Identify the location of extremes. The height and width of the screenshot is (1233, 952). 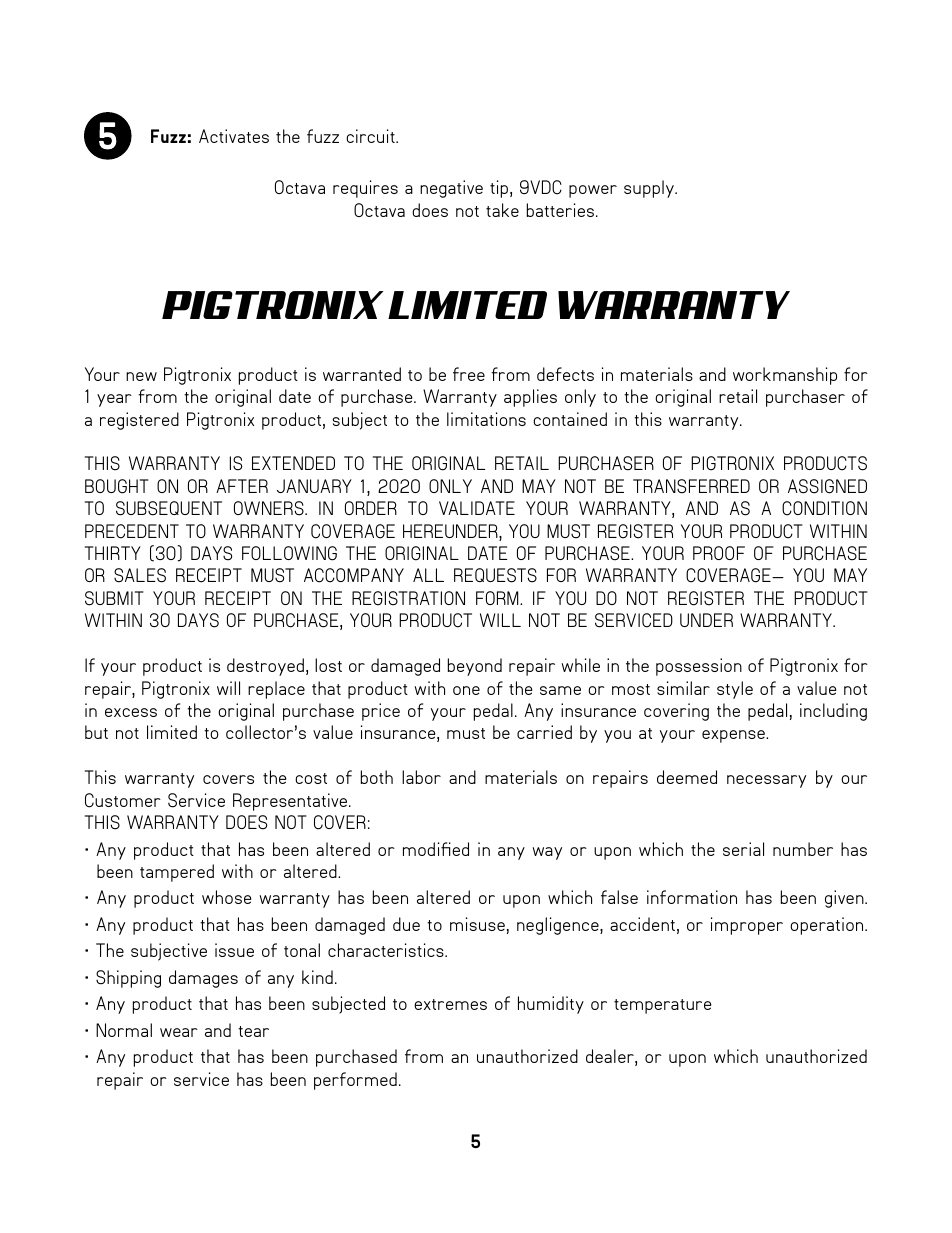
(450, 1004).
